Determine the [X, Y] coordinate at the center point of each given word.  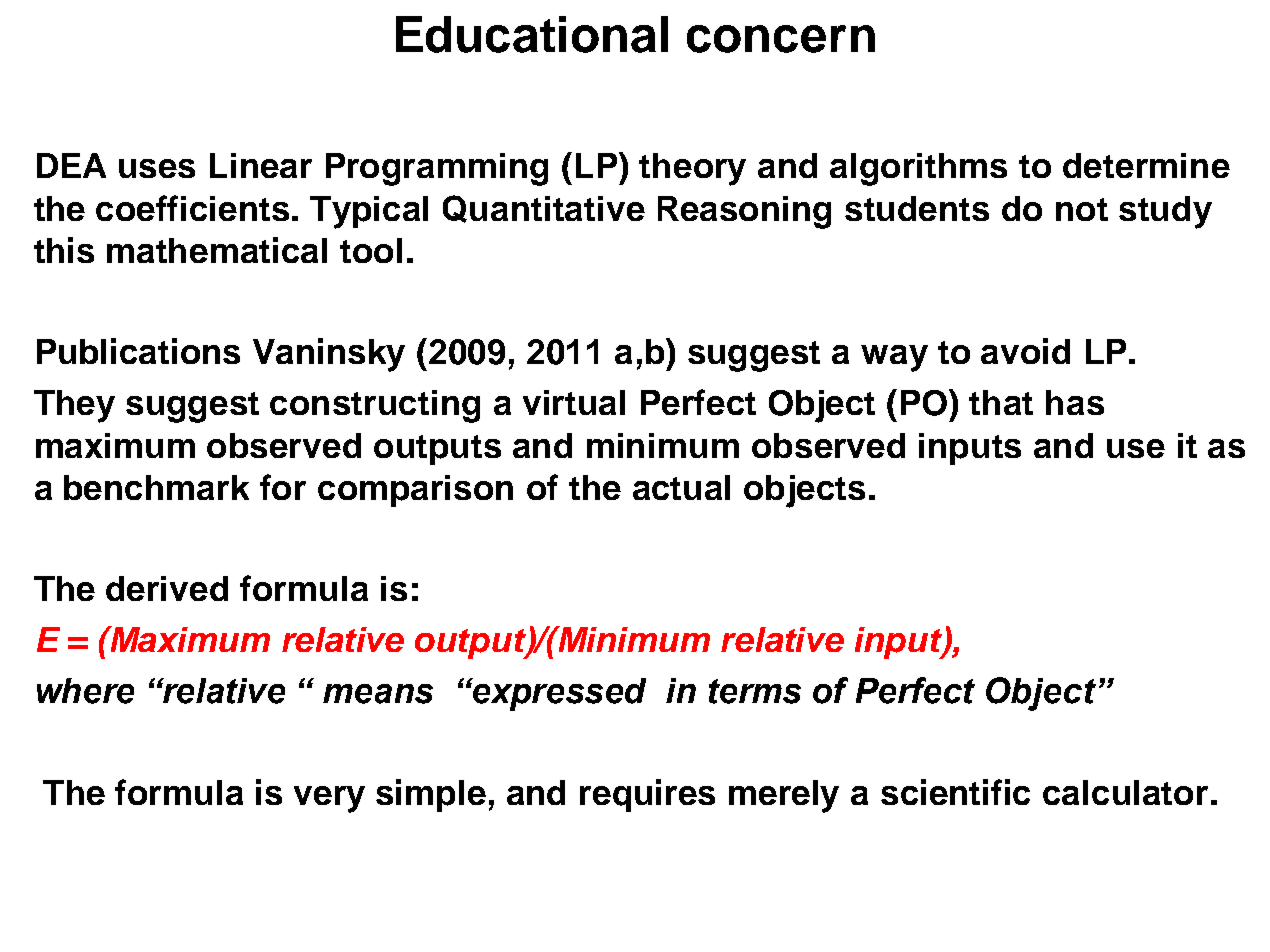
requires [647, 795]
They [74, 406]
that [1001, 402]
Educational [532, 34]
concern [781, 39]
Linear [261, 165]
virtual [574, 402]
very [329, 799]
